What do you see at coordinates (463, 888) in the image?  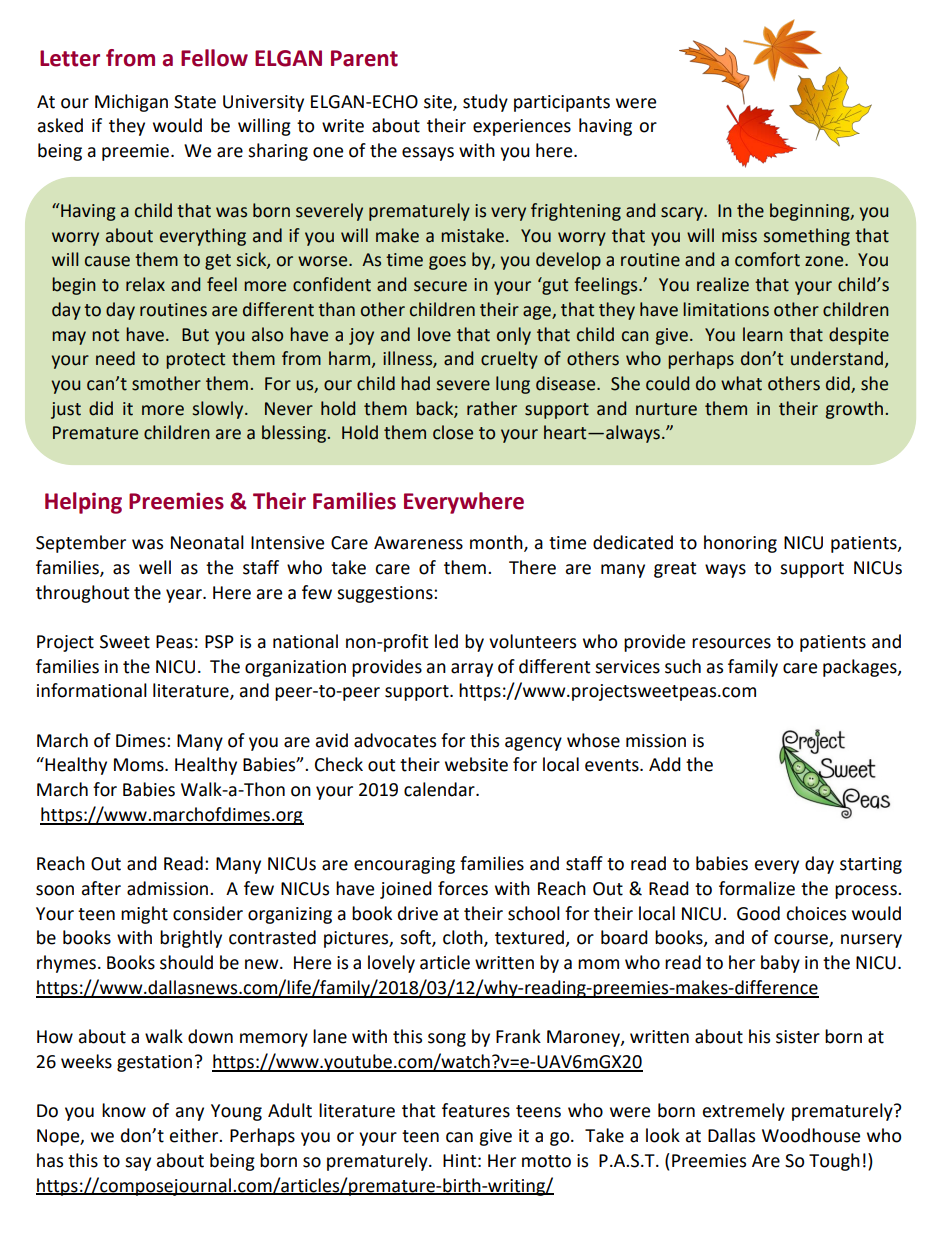 I see `forces` at bounding box center [463, 888].
